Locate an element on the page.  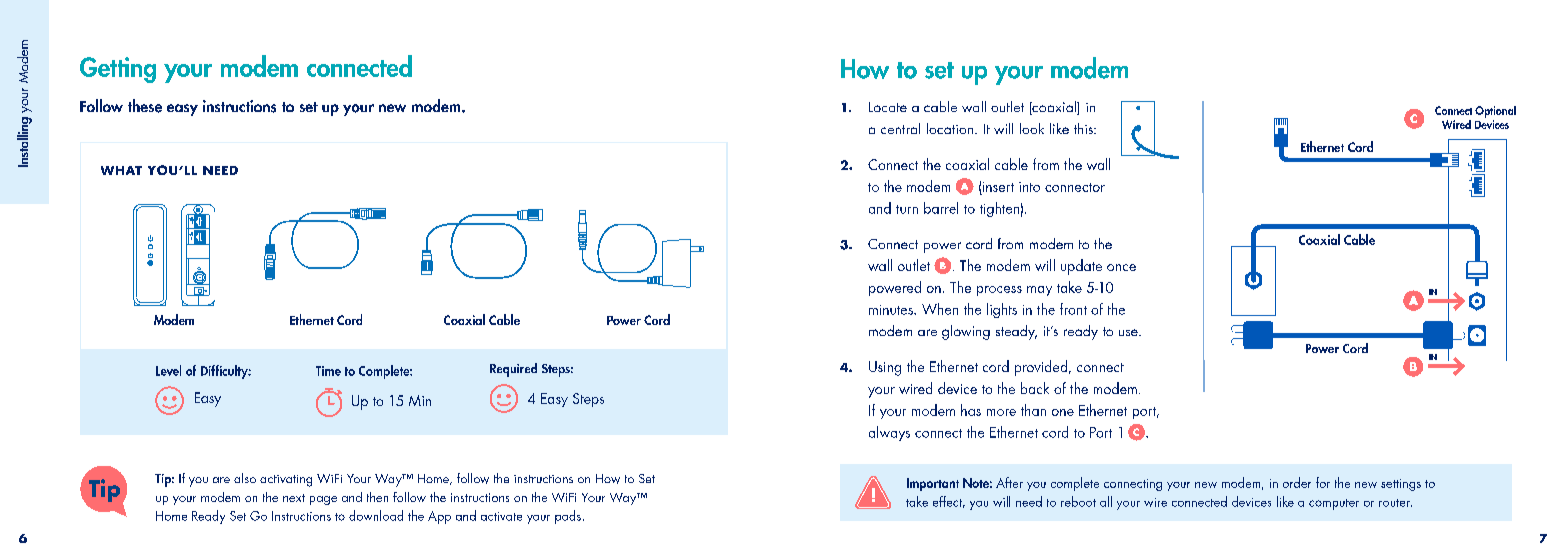
Getting is located at coordinates (118, 70).
